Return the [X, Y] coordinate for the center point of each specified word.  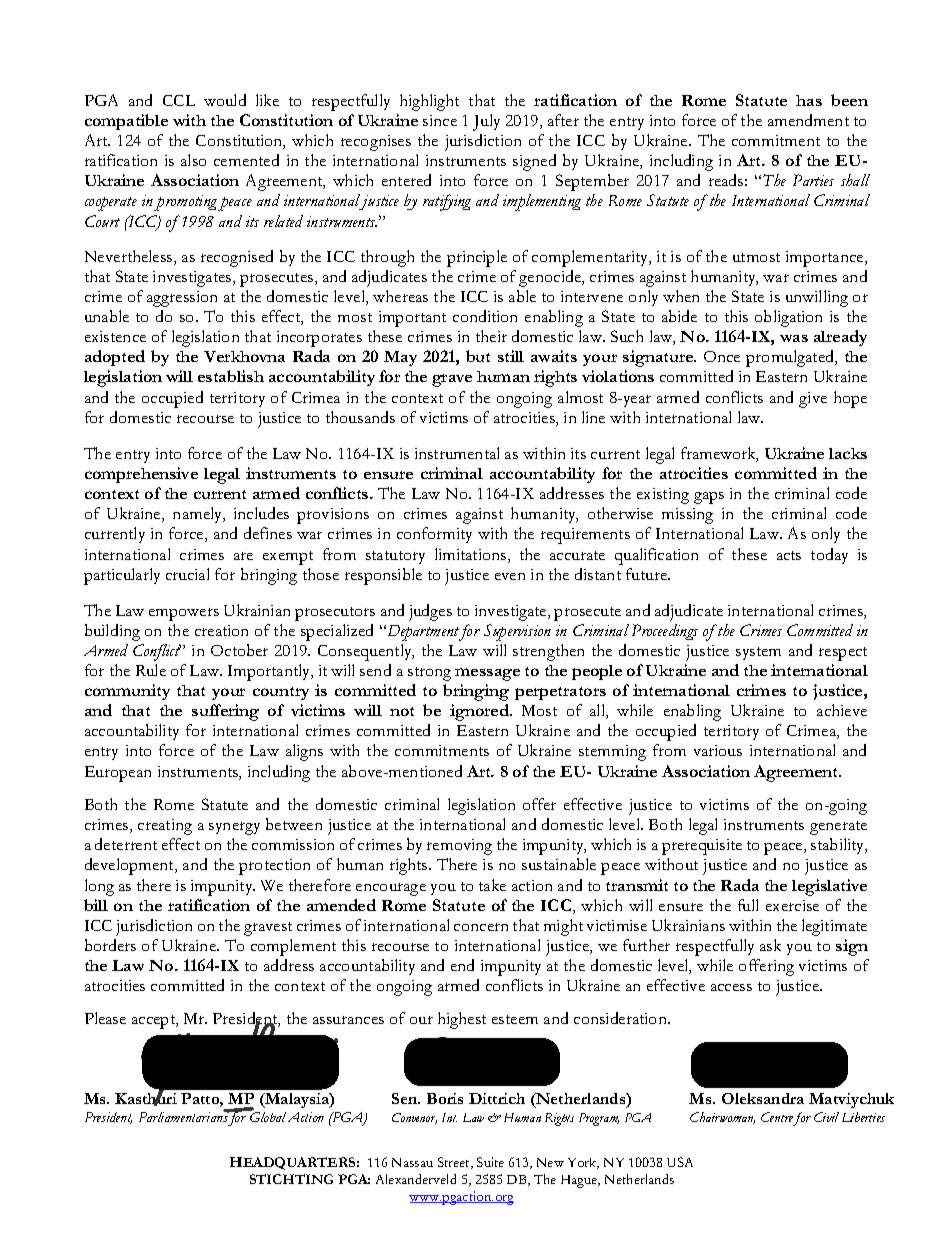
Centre [777, 1117]
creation [221, 630]
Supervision [517, 632]
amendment [808, 120]
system [758, 653]
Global [267, 1116]
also [193, 160]
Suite [490, 1162]
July [486, 122]
